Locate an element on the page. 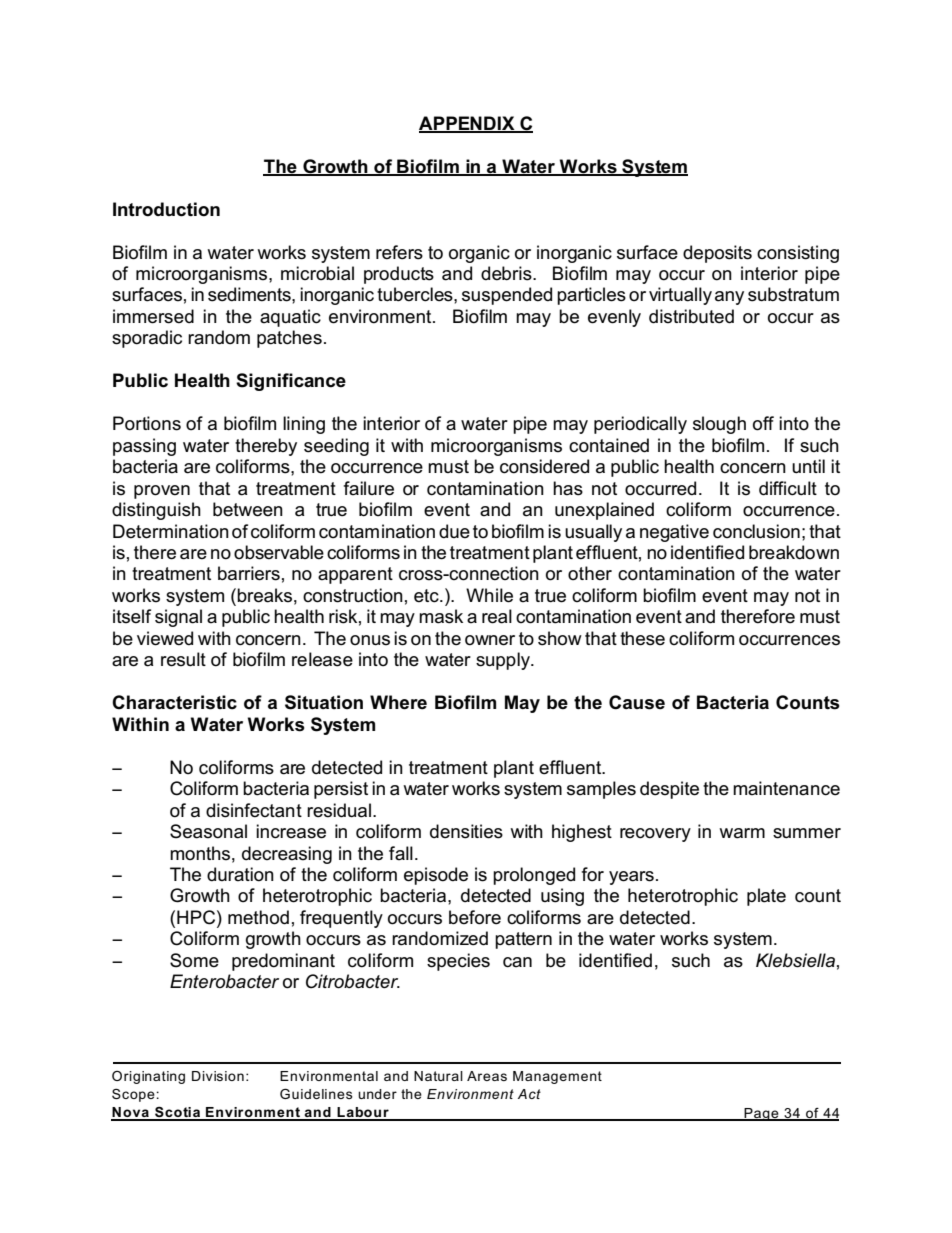 This document has width=952, height=1233. Introduction is located at coordinates (166, 209).
